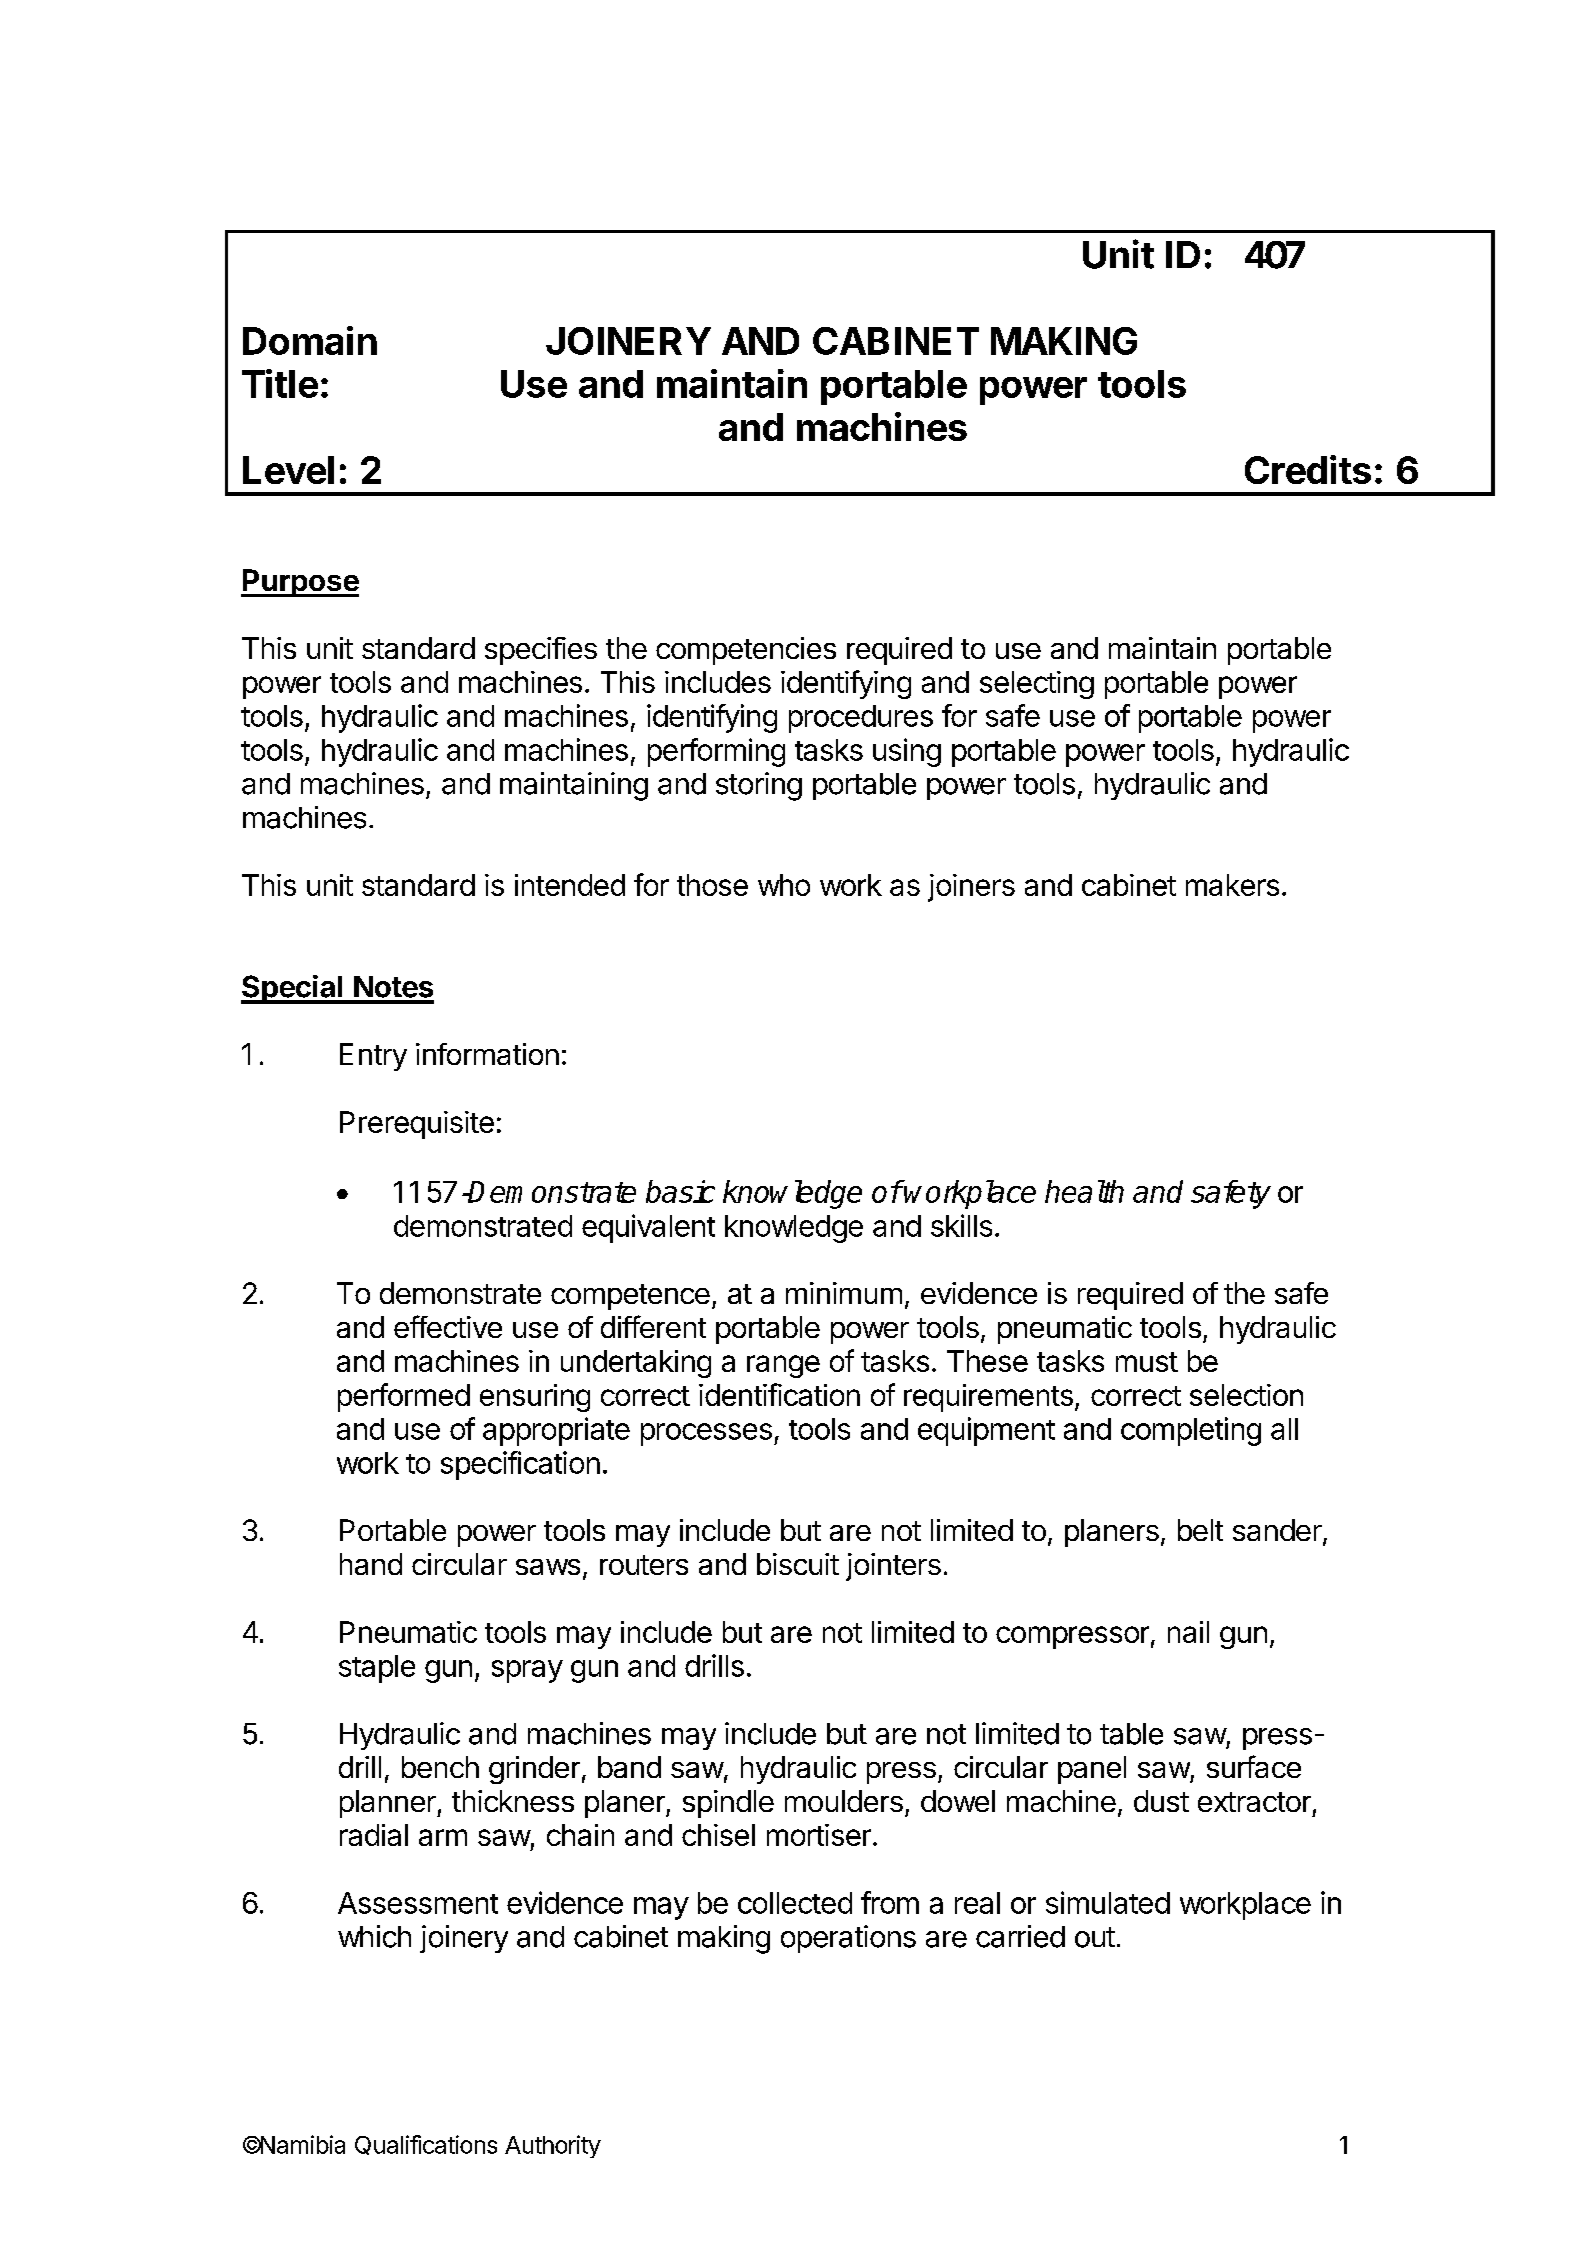 The width and height of the screenshot is (1593, 2253). I want to click on minimum, so click(844, 1293).
